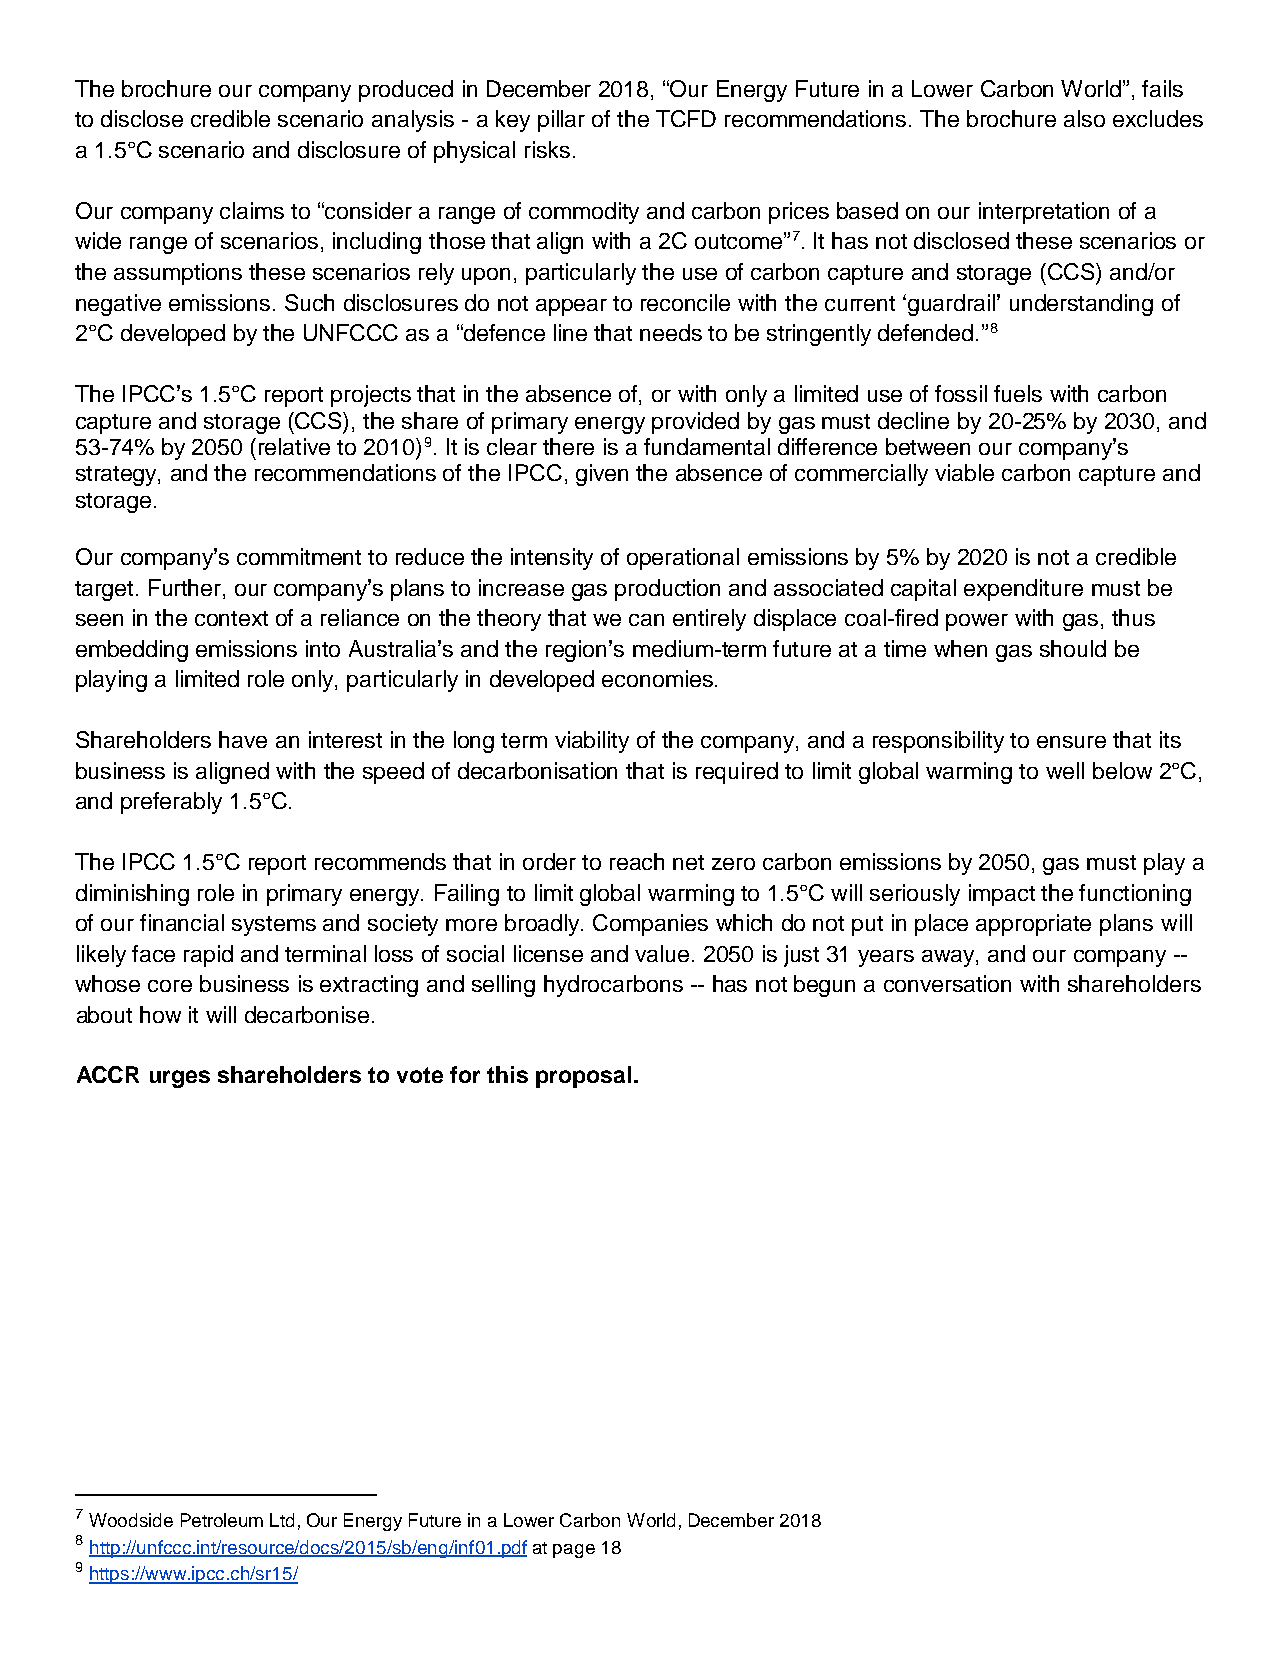  Describe the element at coordinates (282, 1520) in the screenshot. I see `Ltd` at that location.
